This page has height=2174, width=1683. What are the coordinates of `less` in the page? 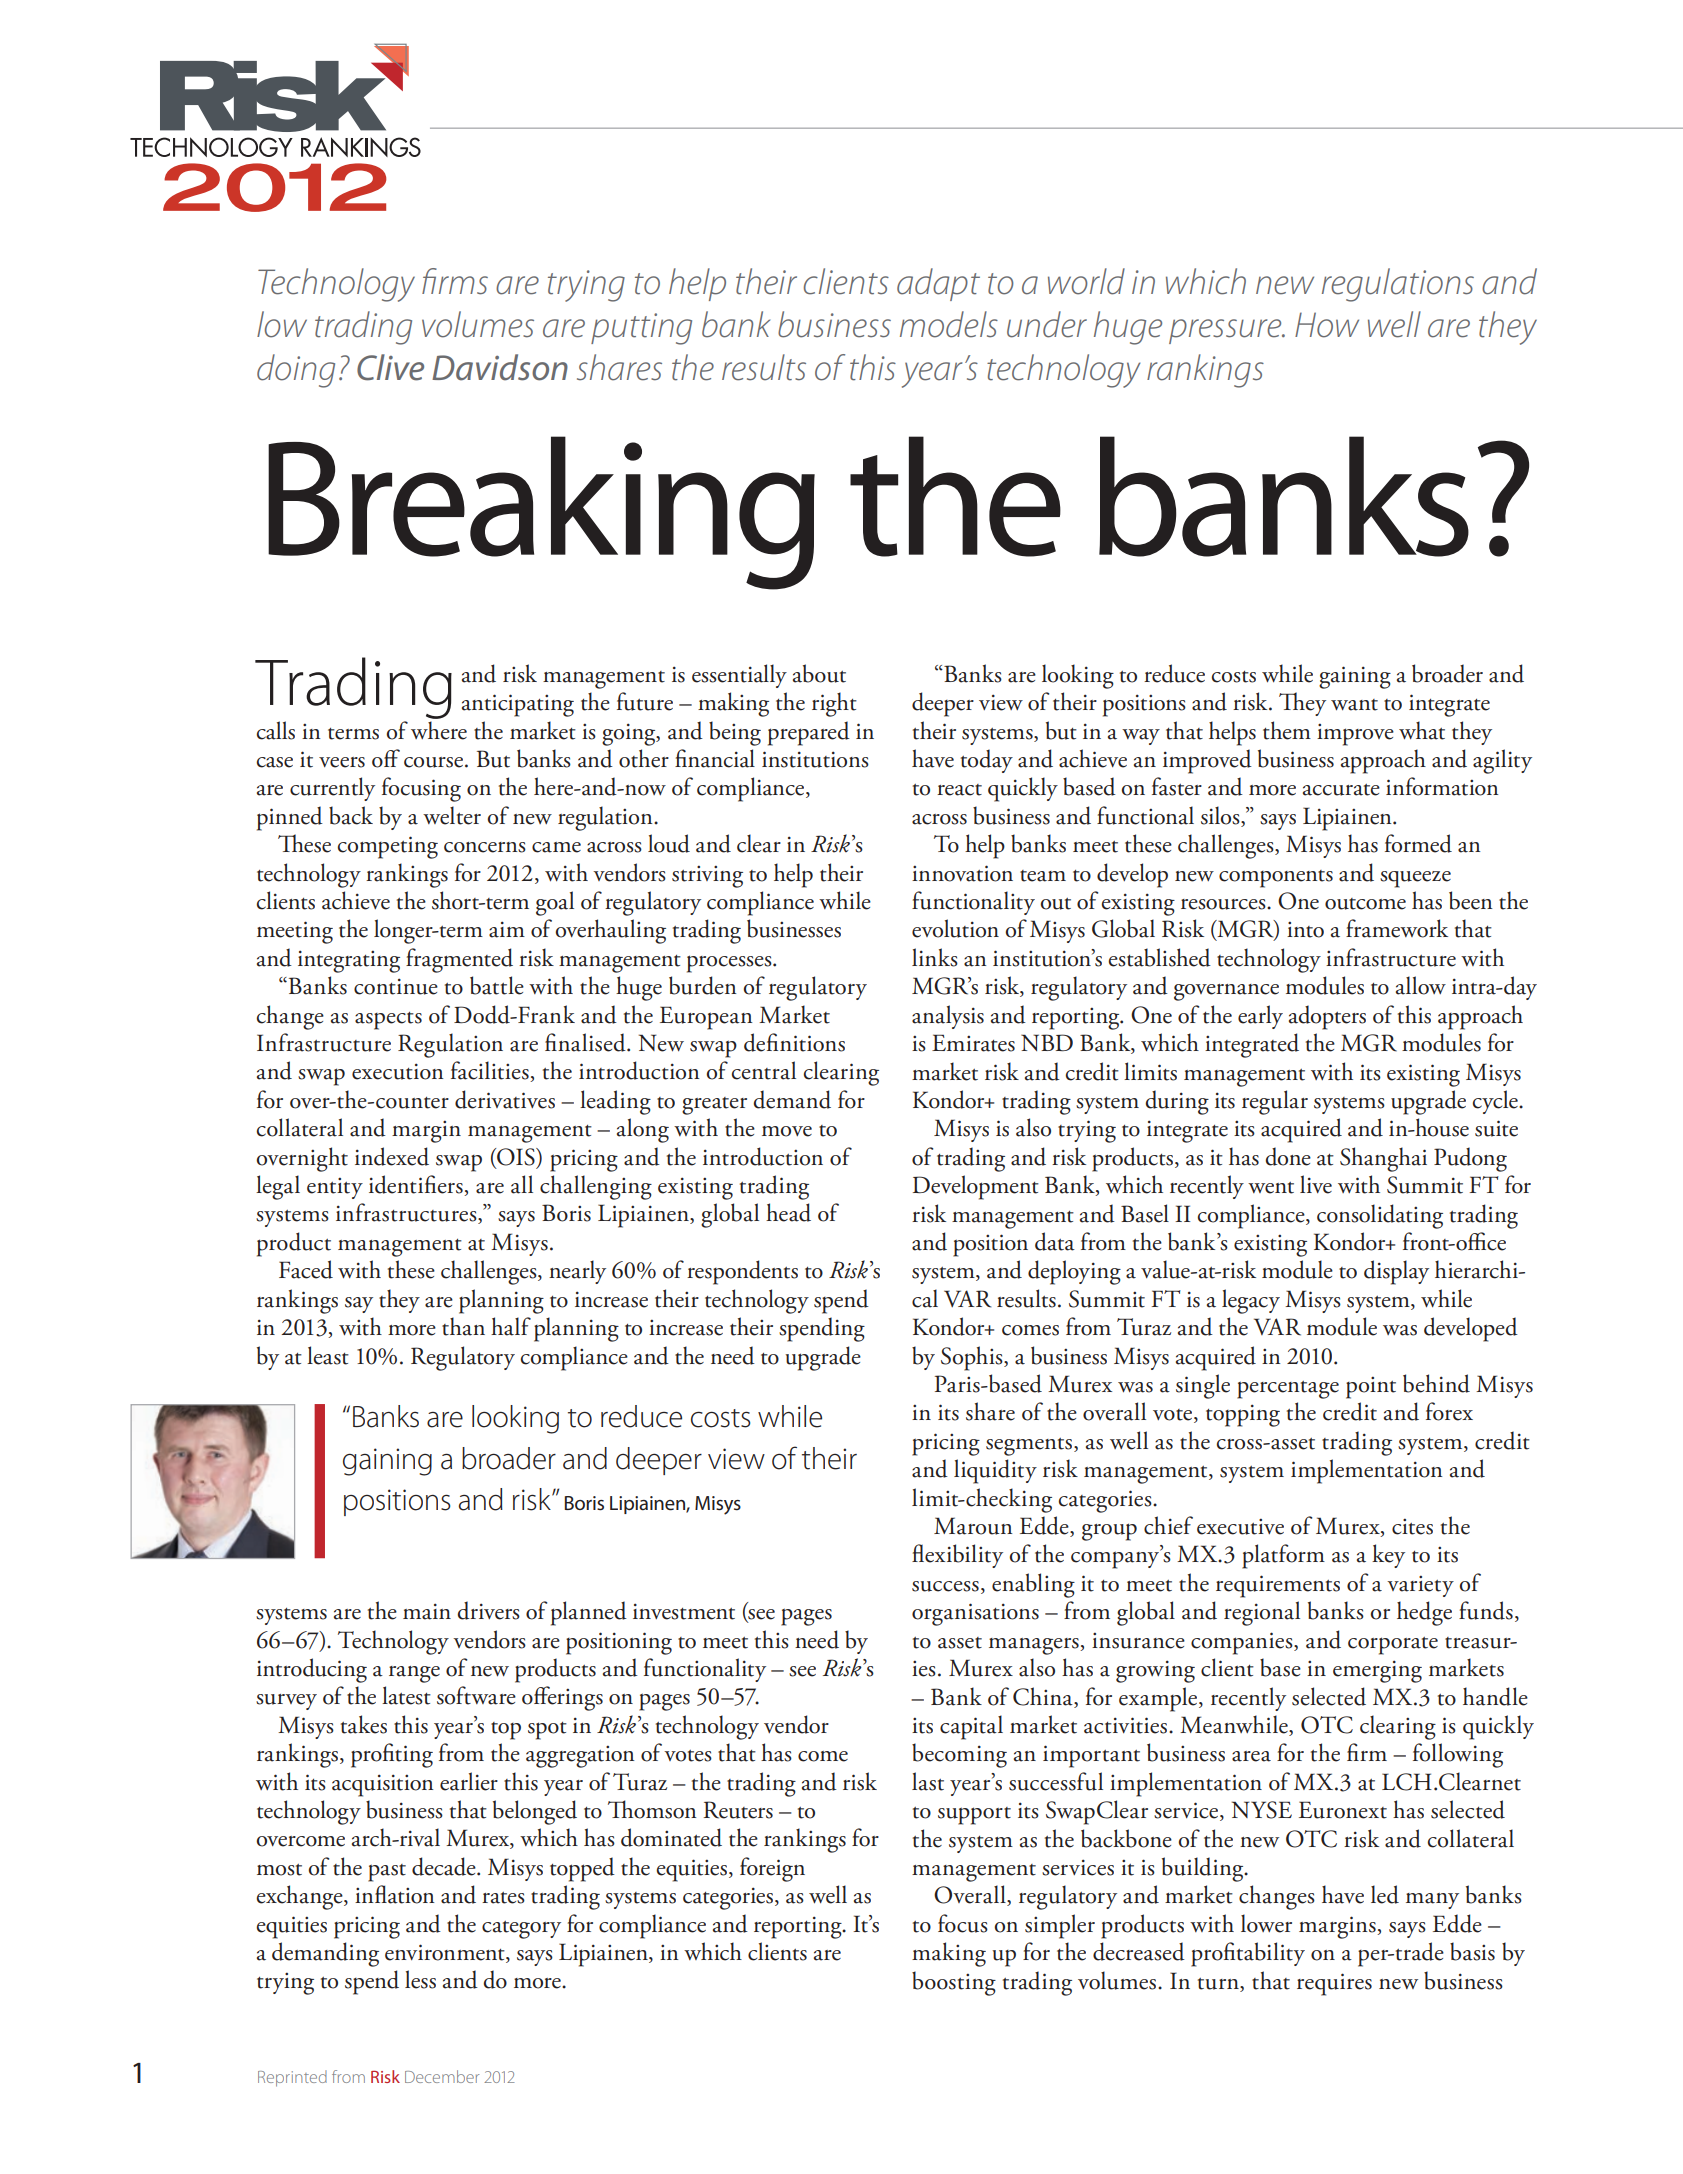 It's located at (420, 1979).
